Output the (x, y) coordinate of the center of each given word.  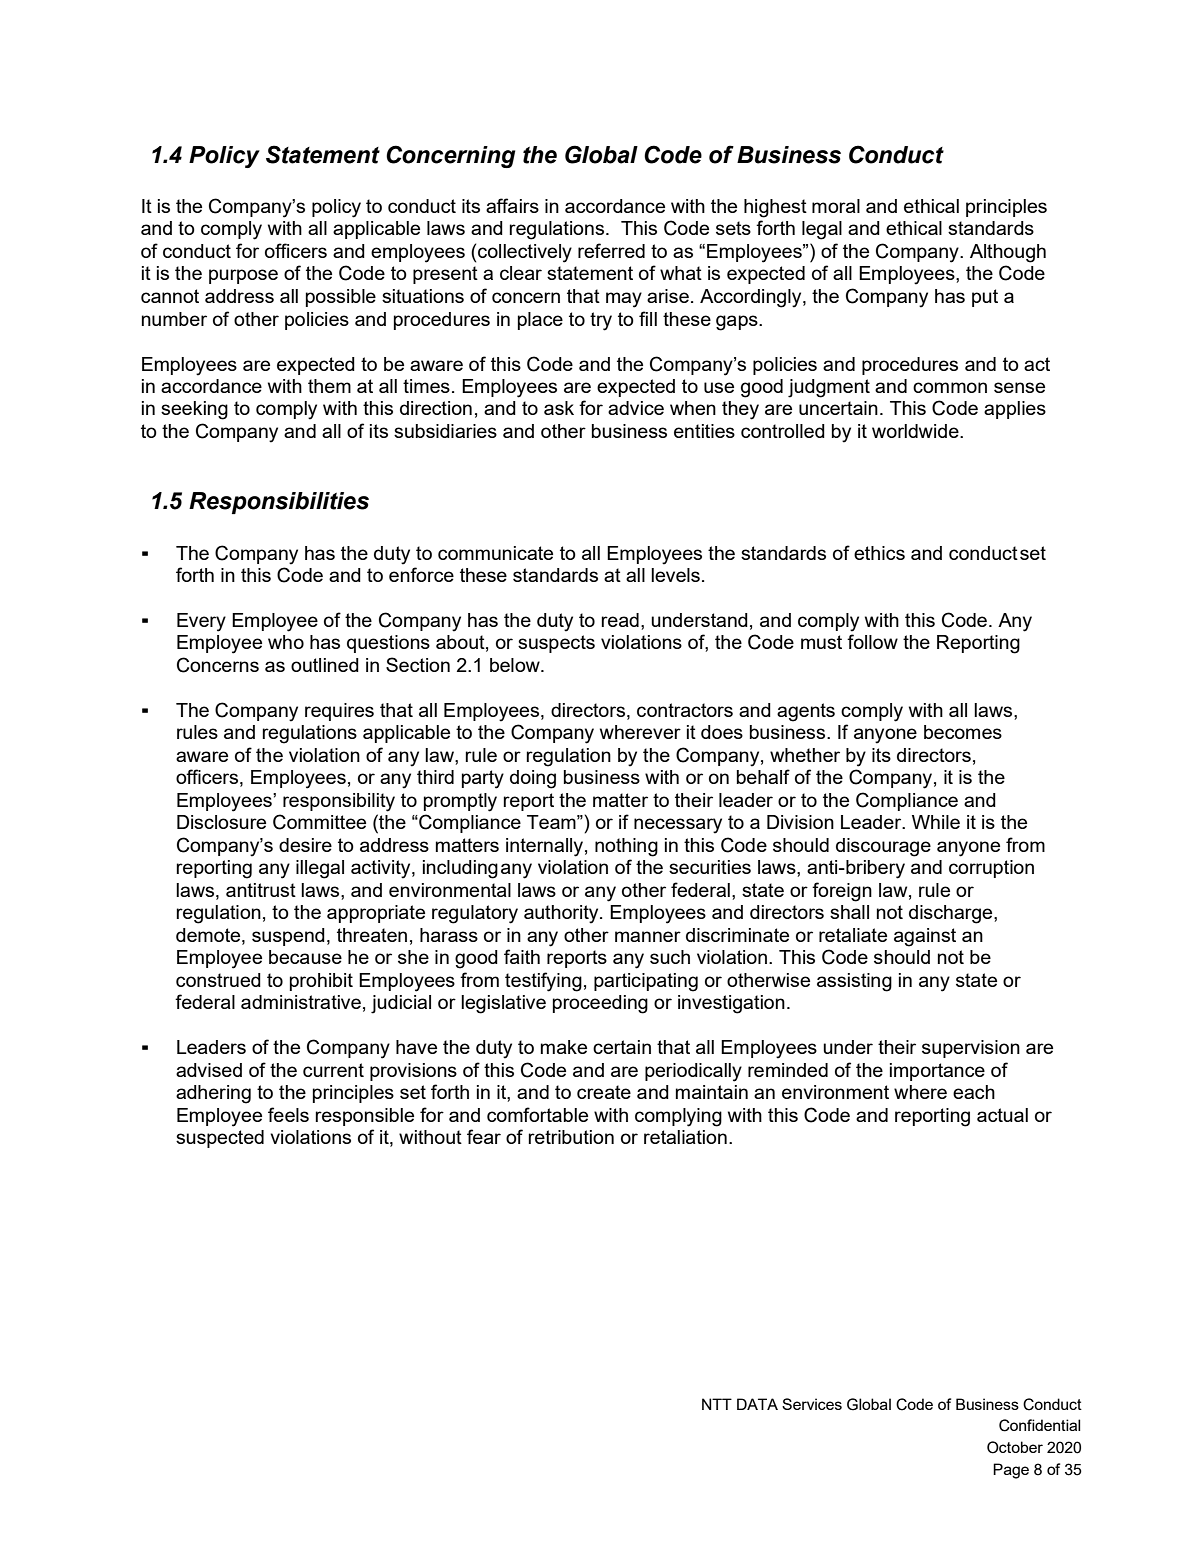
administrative (301, 1002)
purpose (243, 276)
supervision (971, 1049)
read (620, 620)
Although (1008, 253)
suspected (220, 1139)
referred (611, 250)
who (286, 642)
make (564, 1047)
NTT (717, 1404)
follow (872, 641)
